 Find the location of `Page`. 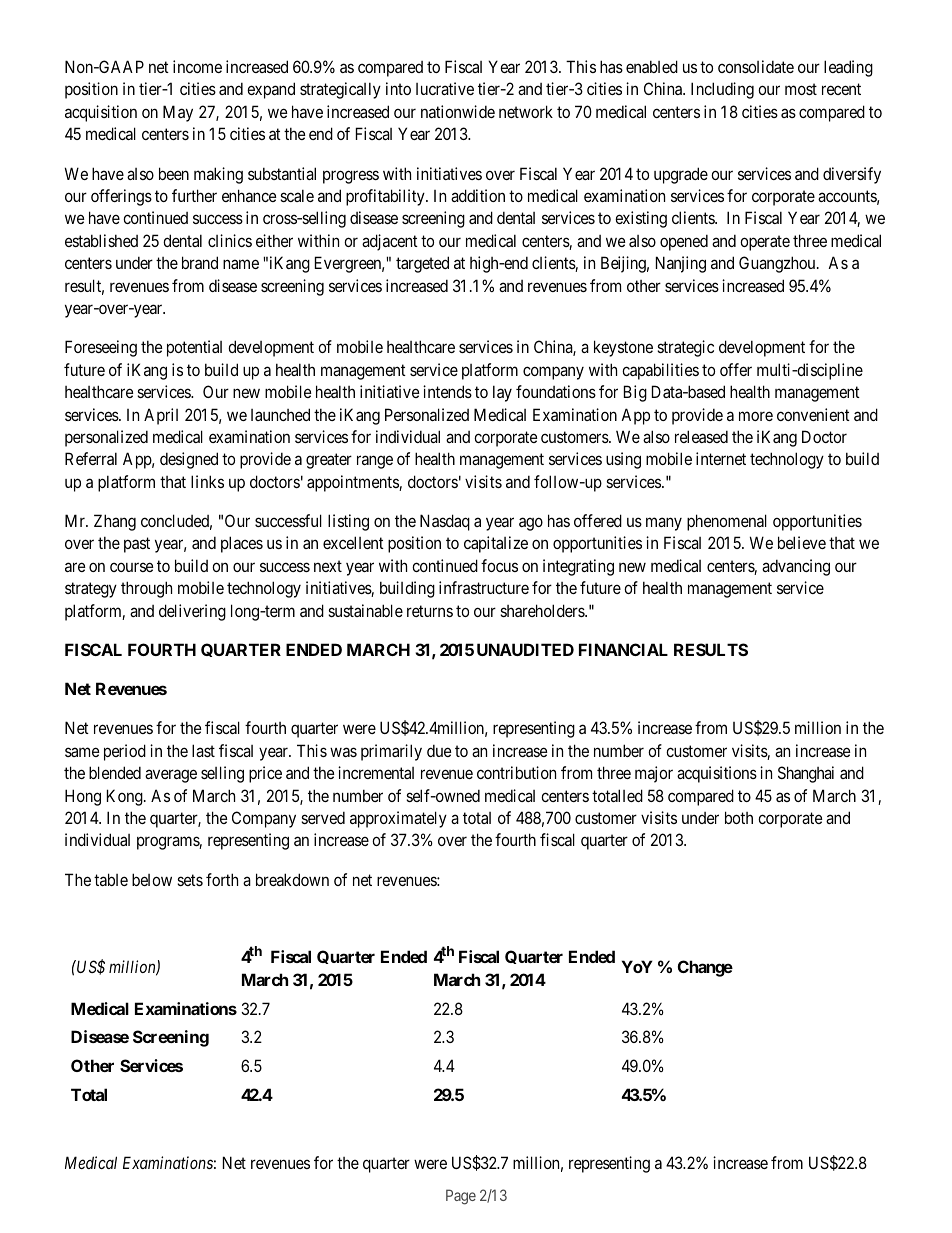

Page is located at coordinates (461, 1197).
